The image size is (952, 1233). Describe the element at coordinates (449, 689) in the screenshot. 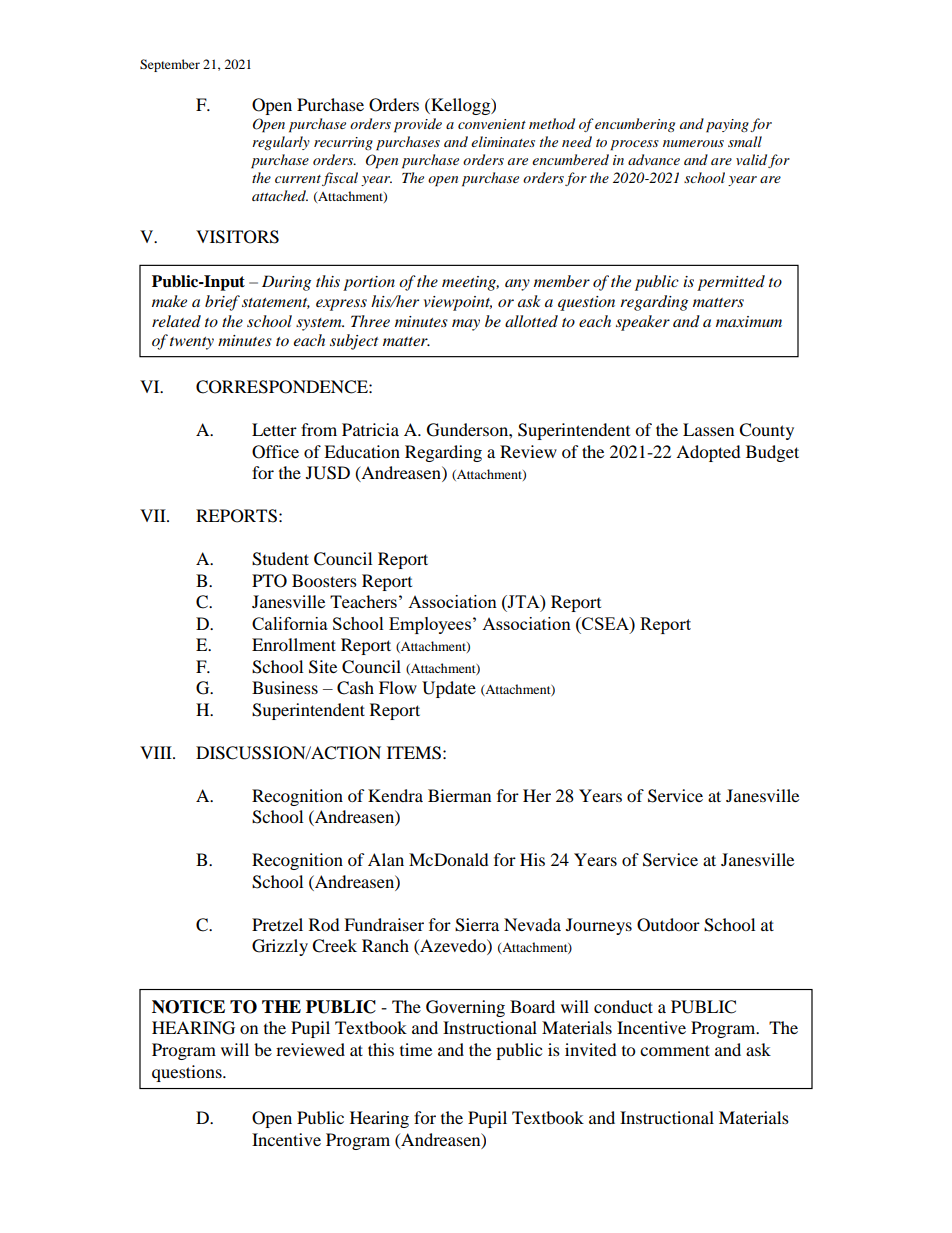

I see `Update` at that location.
